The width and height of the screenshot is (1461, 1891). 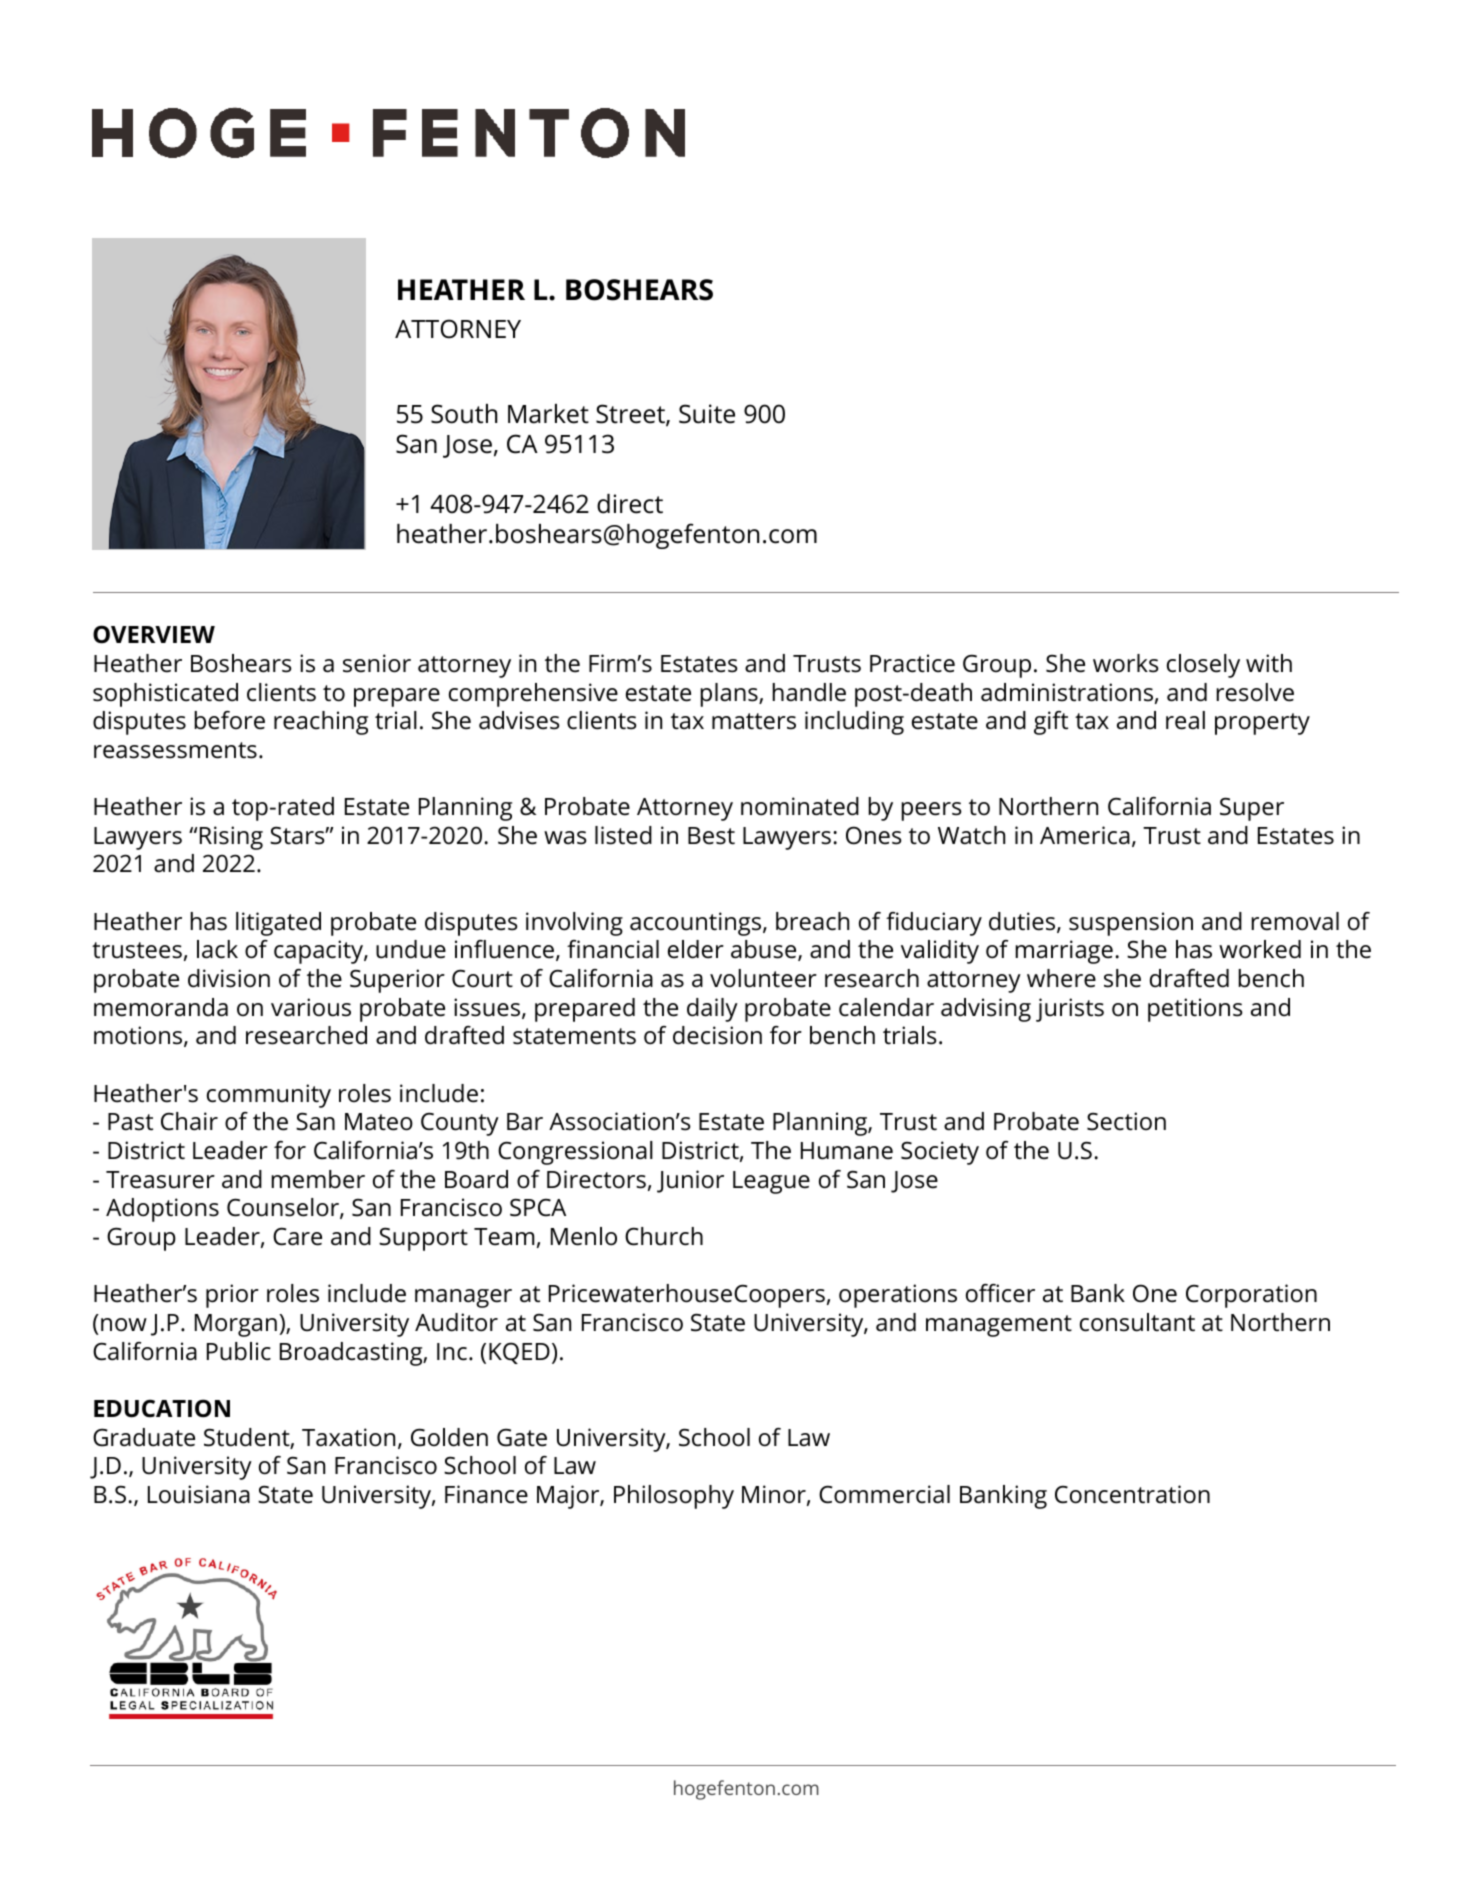 I want to click on Philosophy, so click(x=674, y=1497).
